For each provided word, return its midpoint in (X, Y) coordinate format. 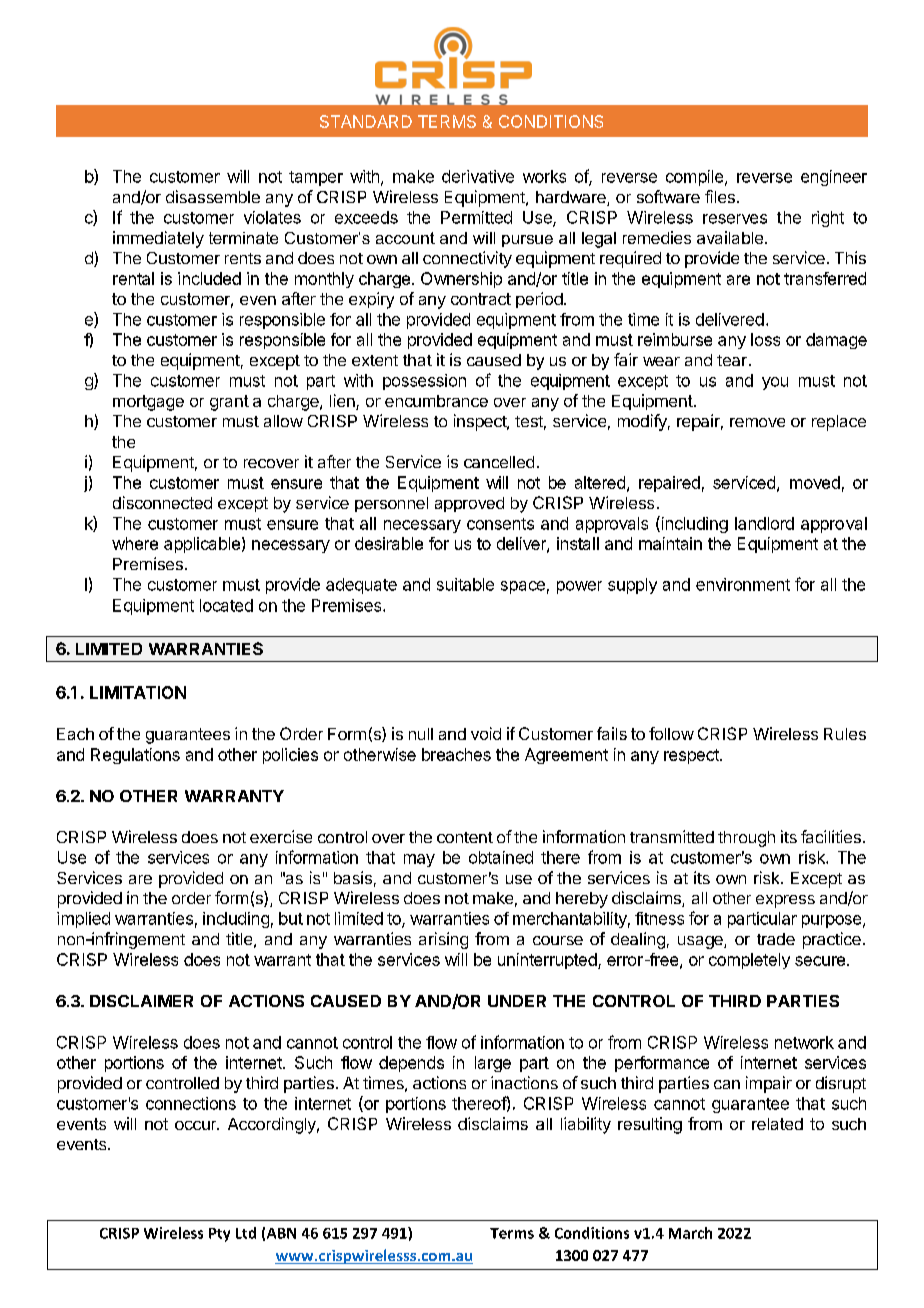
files (720, 196)
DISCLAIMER (141, 1001)
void (486, 733)
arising (443, 940)
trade (776, 939)
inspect (481, 422)
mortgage (148, 403)
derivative (478, 176)
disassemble (213, 196)
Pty (219, 1235)
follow (671, 733)
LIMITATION (138, 692)
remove (757, 422)
